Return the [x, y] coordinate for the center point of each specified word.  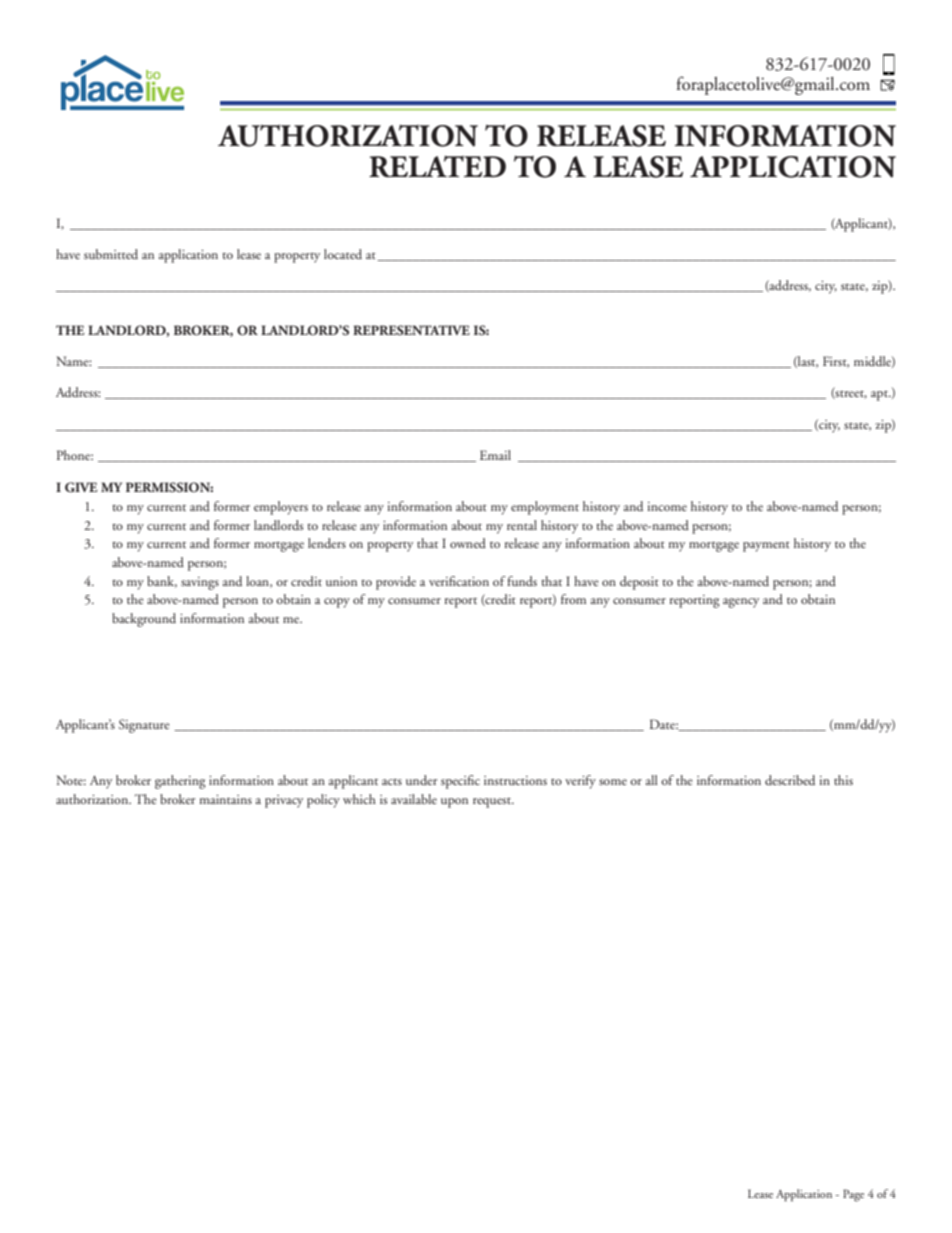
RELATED [437, 166]
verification [459, 581]
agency [741, 603]
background [144, 620]
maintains [225, 799]
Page [853, 1195]
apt [880, 396]
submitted [111, 254]
